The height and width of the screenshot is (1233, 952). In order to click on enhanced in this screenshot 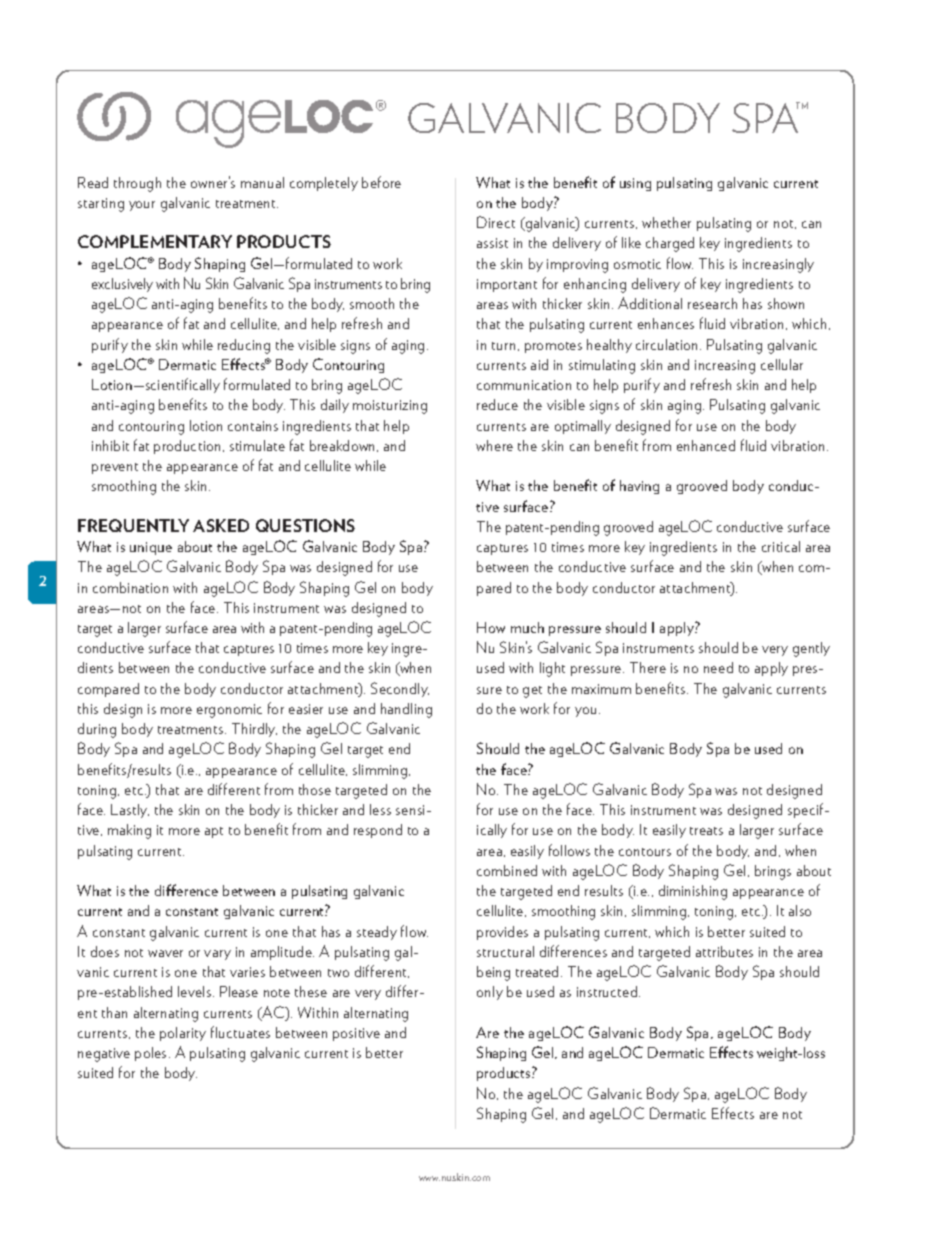, I will do `click(706, 445)`.
